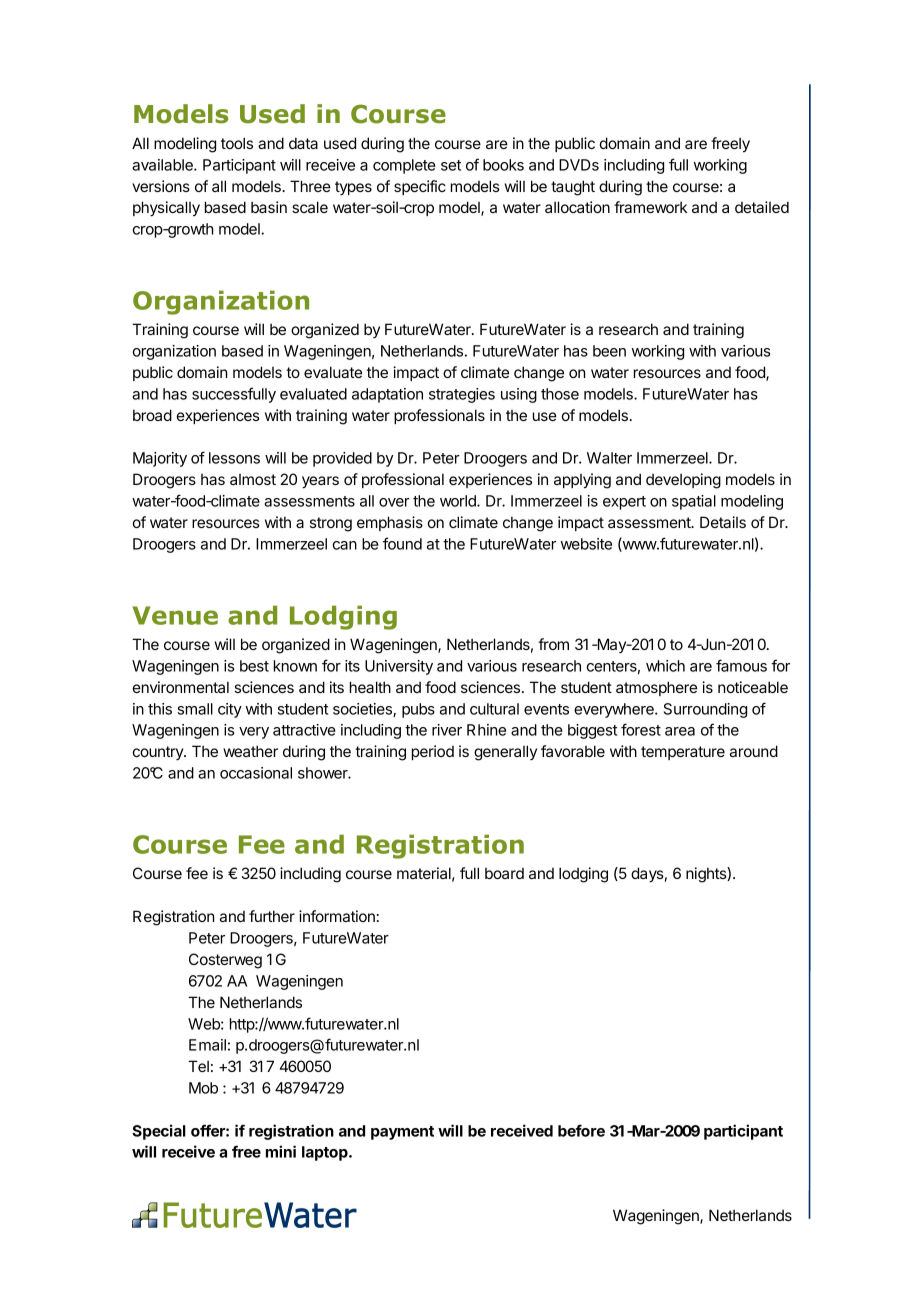 The image size is (924, 1308). I want to click on board, so click(504, 873).
